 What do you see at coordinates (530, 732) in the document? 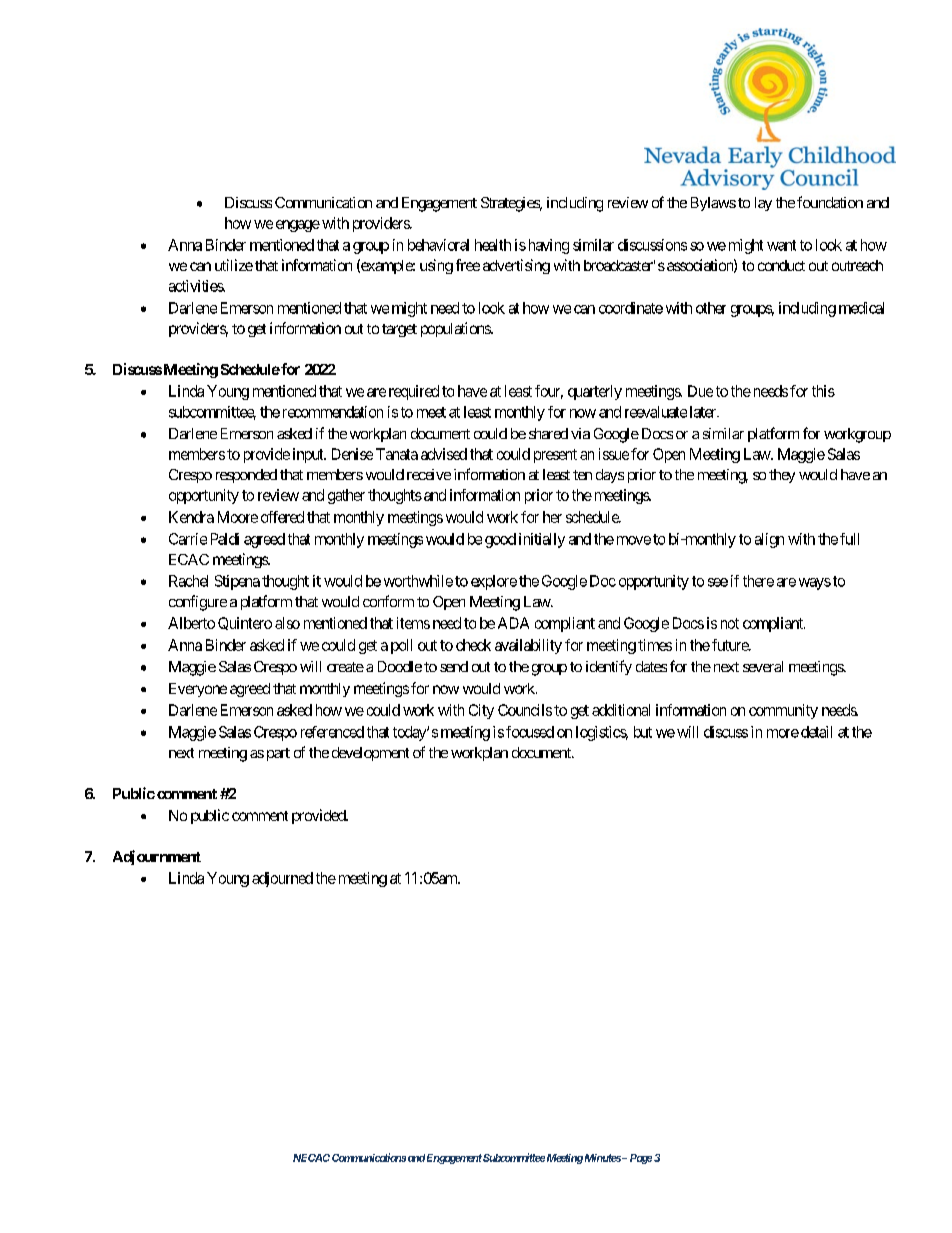
I see `focused` at bounding box center [530, 732].
